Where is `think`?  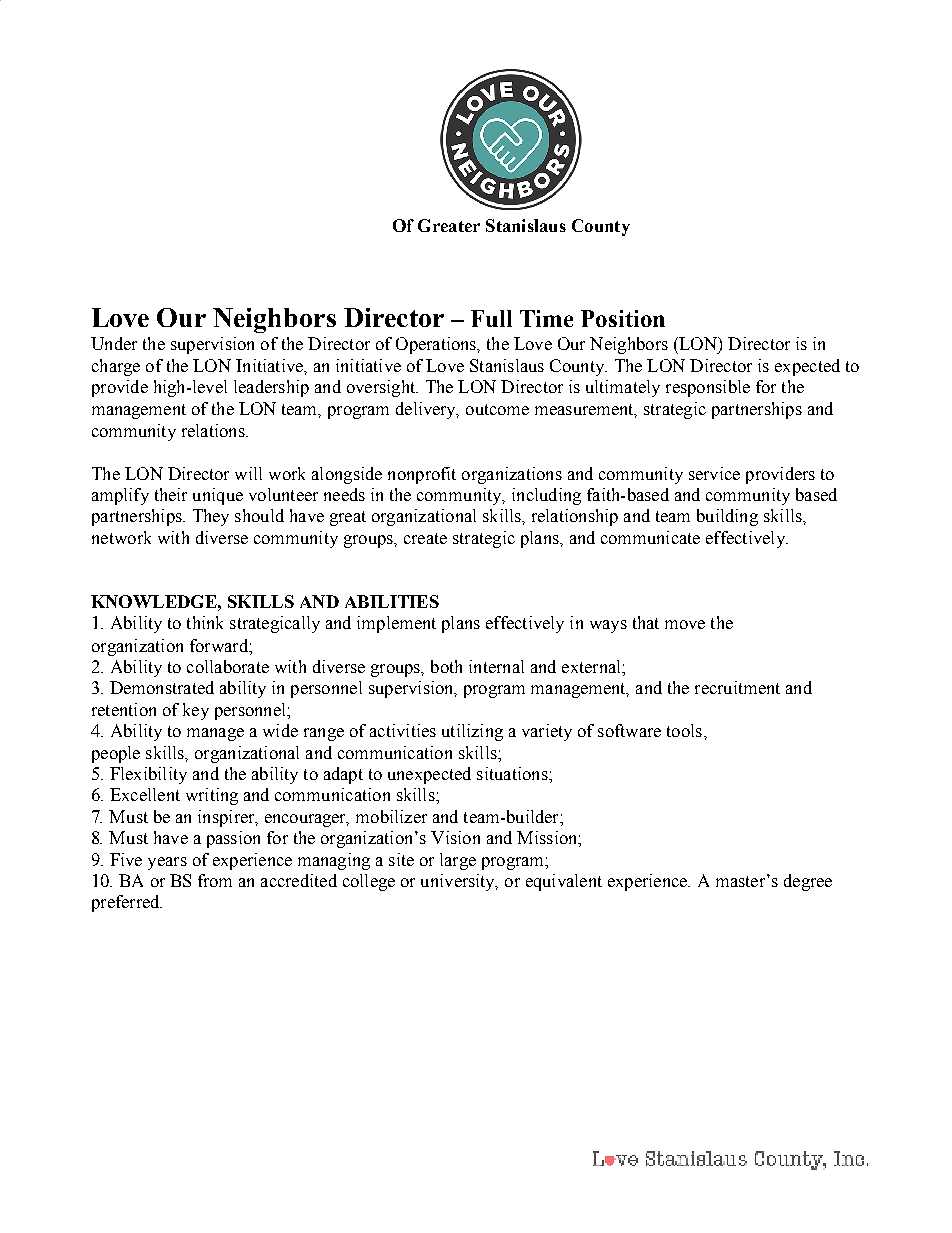 think is located at coordinates (205, 622).
